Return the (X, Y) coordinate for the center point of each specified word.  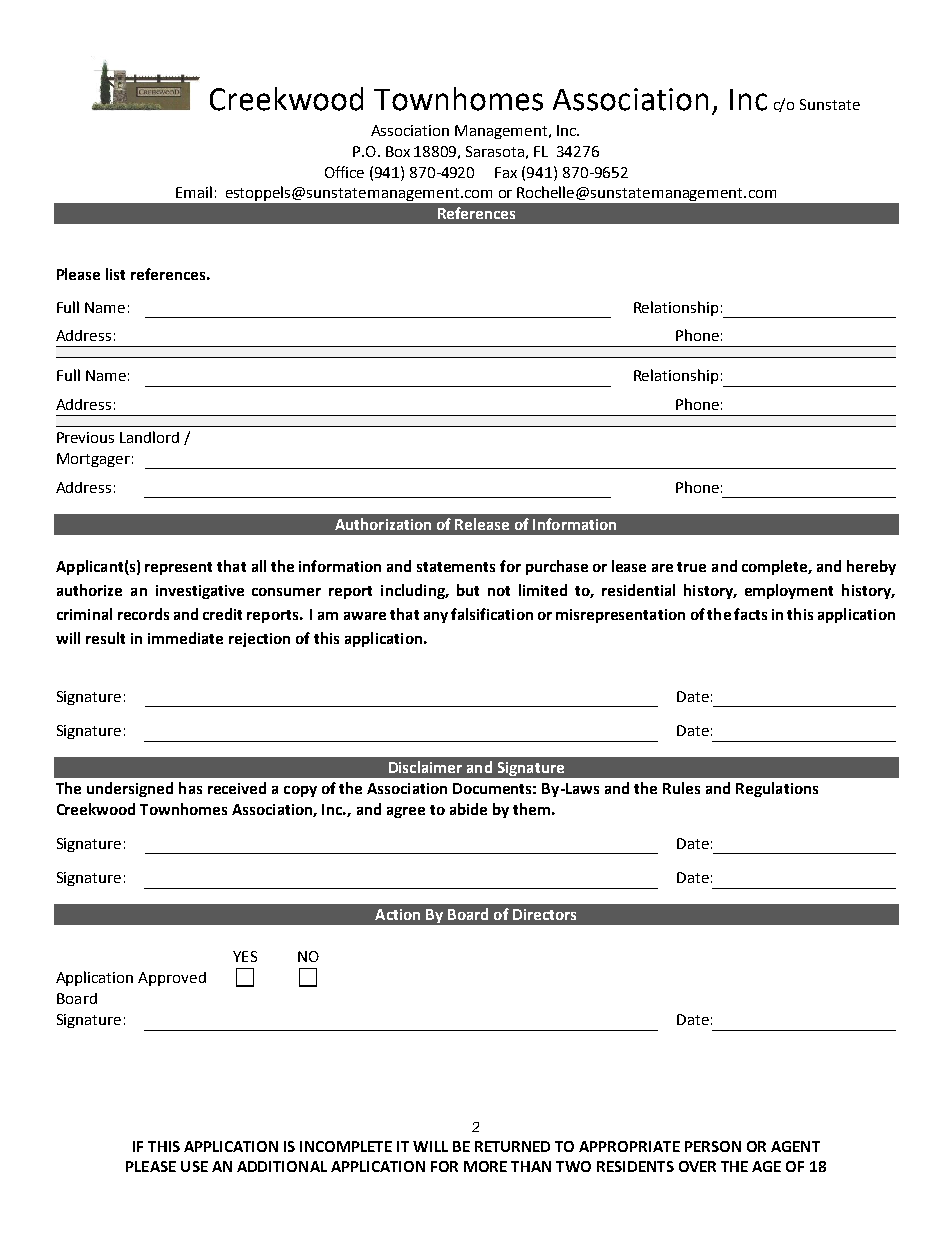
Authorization (383, 524)
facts (750, 614)
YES (245, 956)
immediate (185, 638)
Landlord (149, 437)
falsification (492, 614)
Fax (506, 172)
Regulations (777, 789)
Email (194, 192)
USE (194, 1166)
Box (398, 151)
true (691, 567)
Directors (544, 914)
